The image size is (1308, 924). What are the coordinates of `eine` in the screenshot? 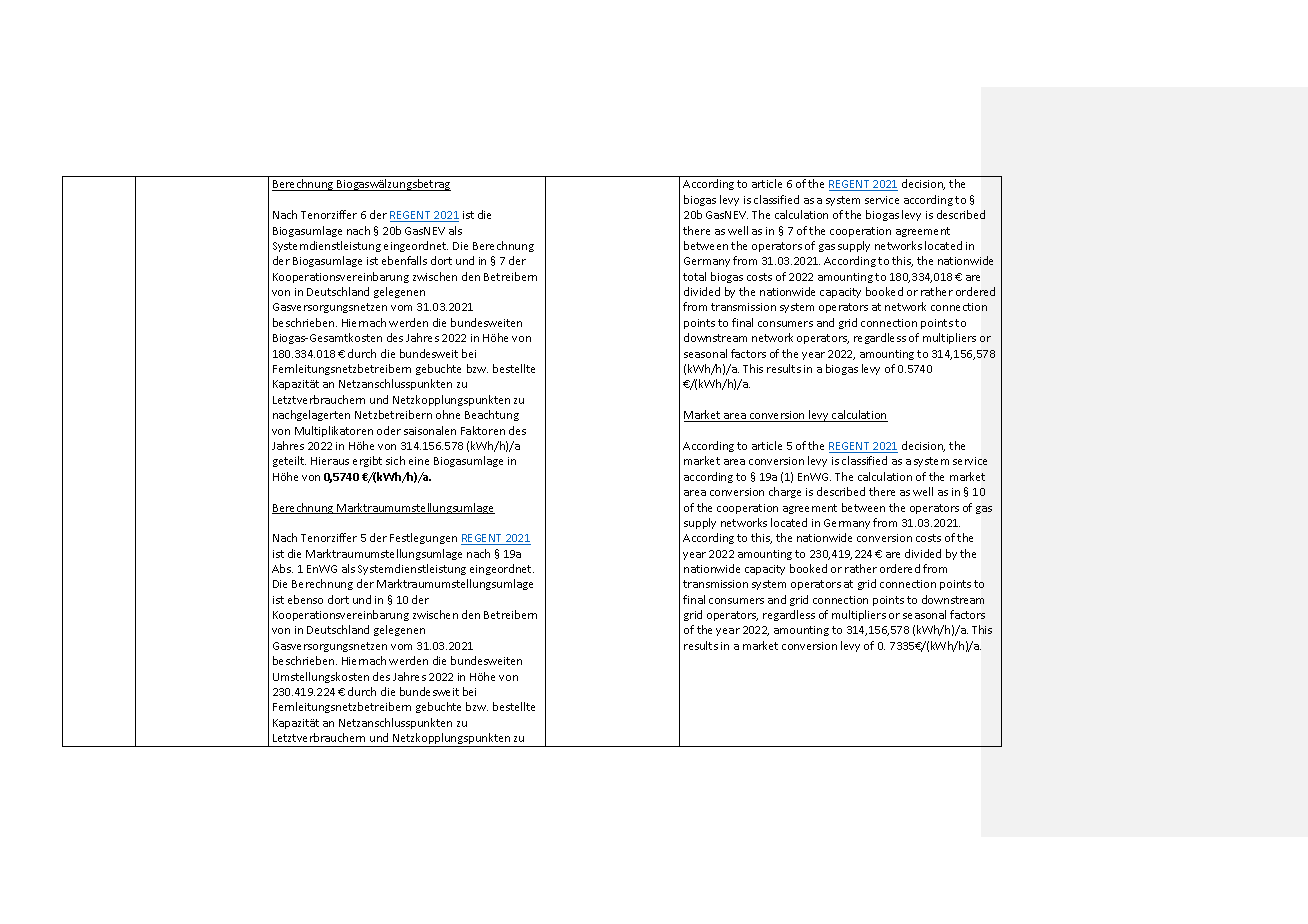 It's located at (419, 461).
